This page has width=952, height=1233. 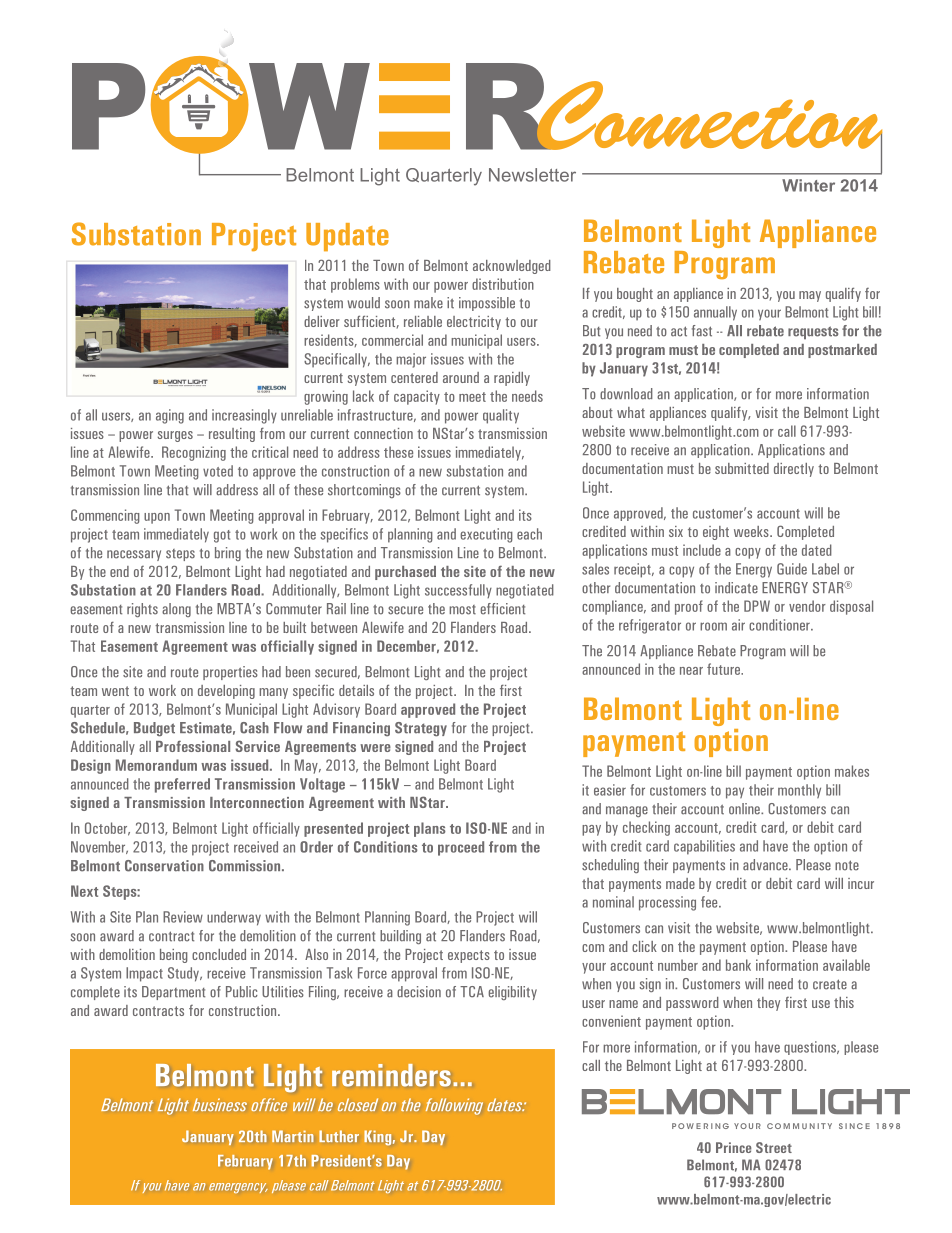 I want to click on future, so click(x=724, y=669).
